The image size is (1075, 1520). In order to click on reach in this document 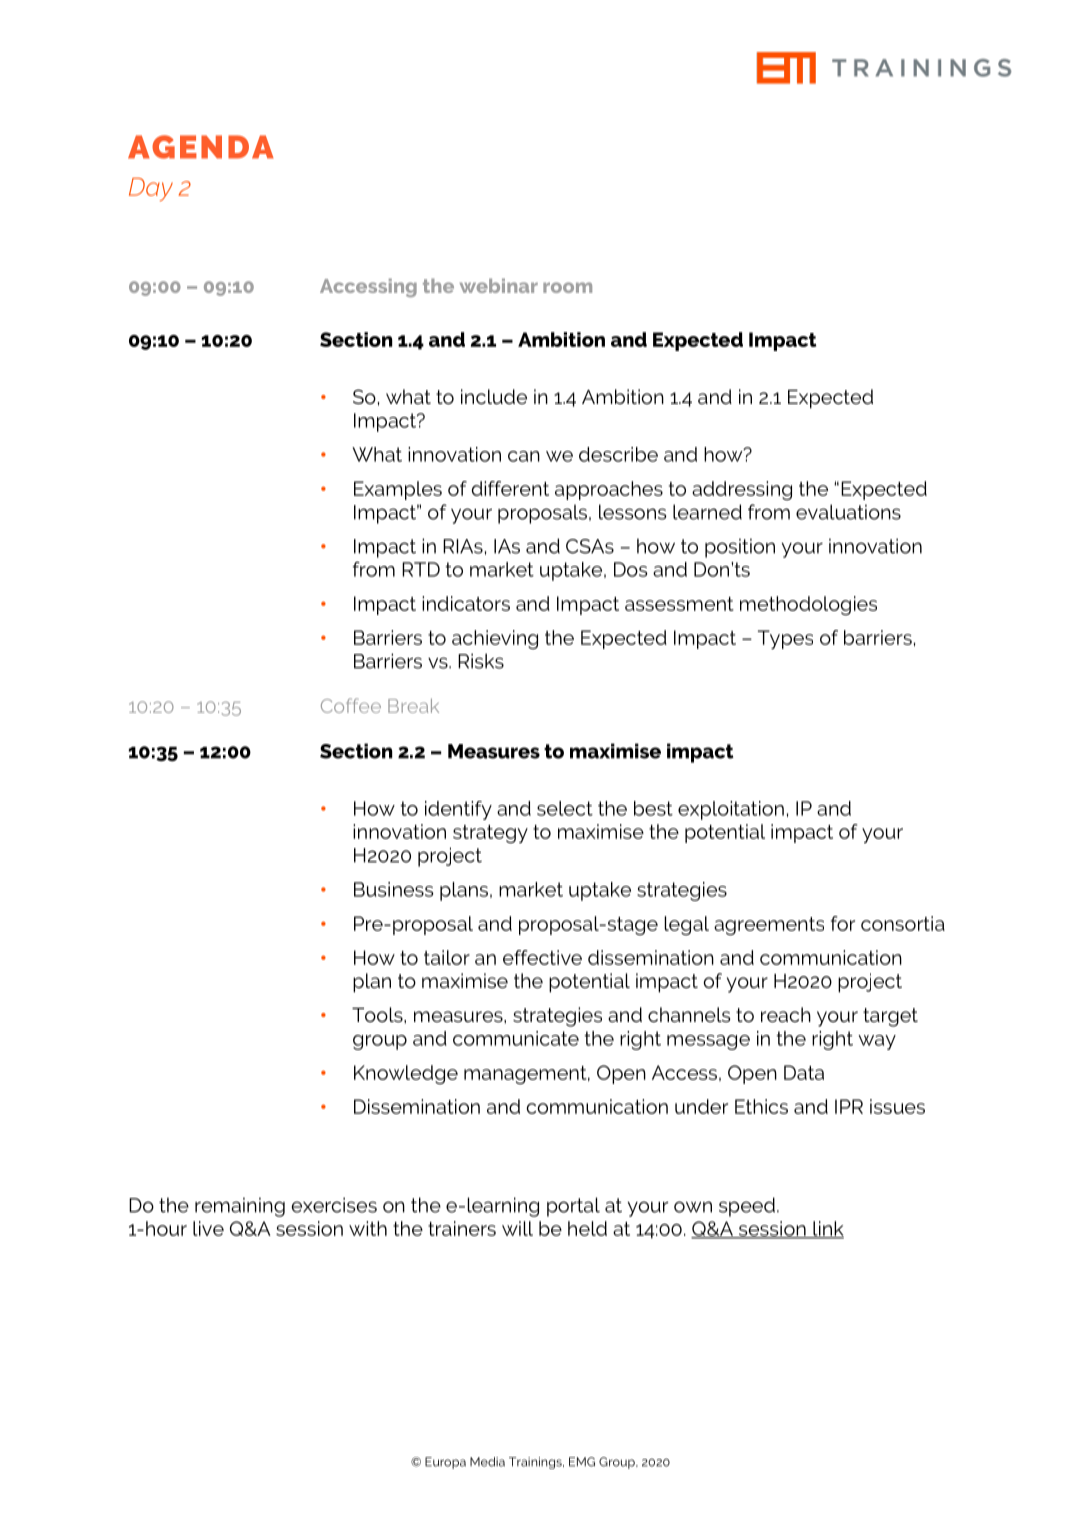, I will do `click(786, 1014)`.
